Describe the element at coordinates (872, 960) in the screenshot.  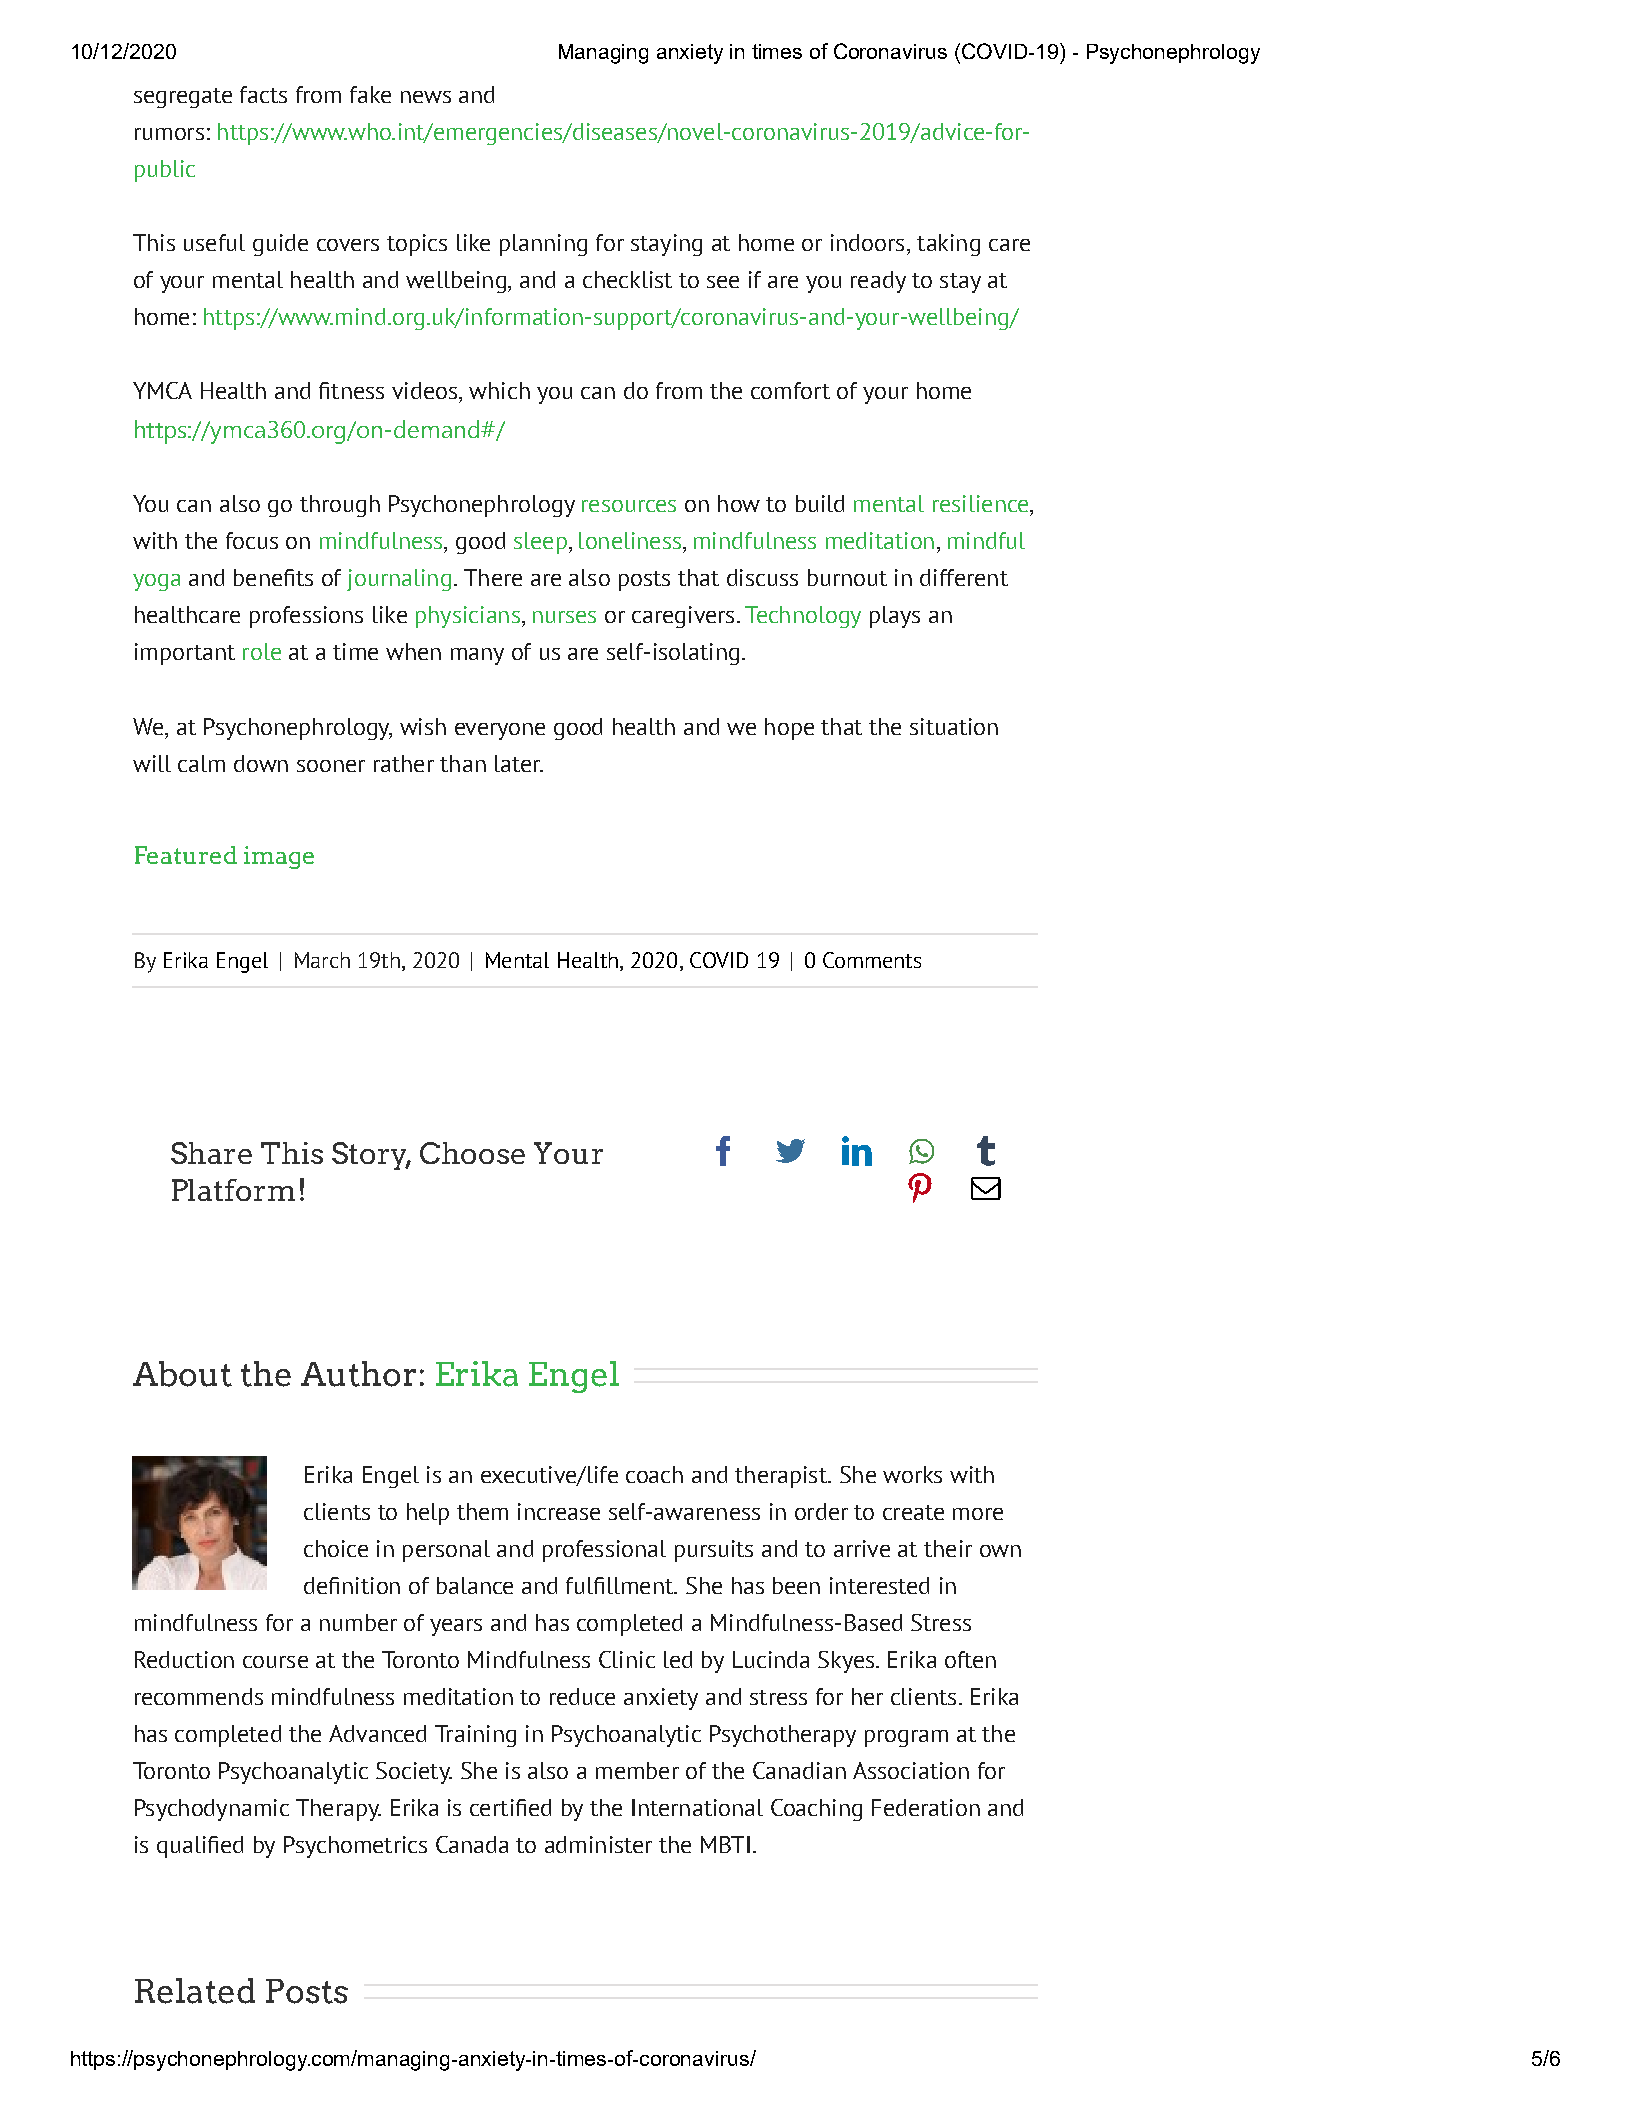
I see `Comments` at that location.
